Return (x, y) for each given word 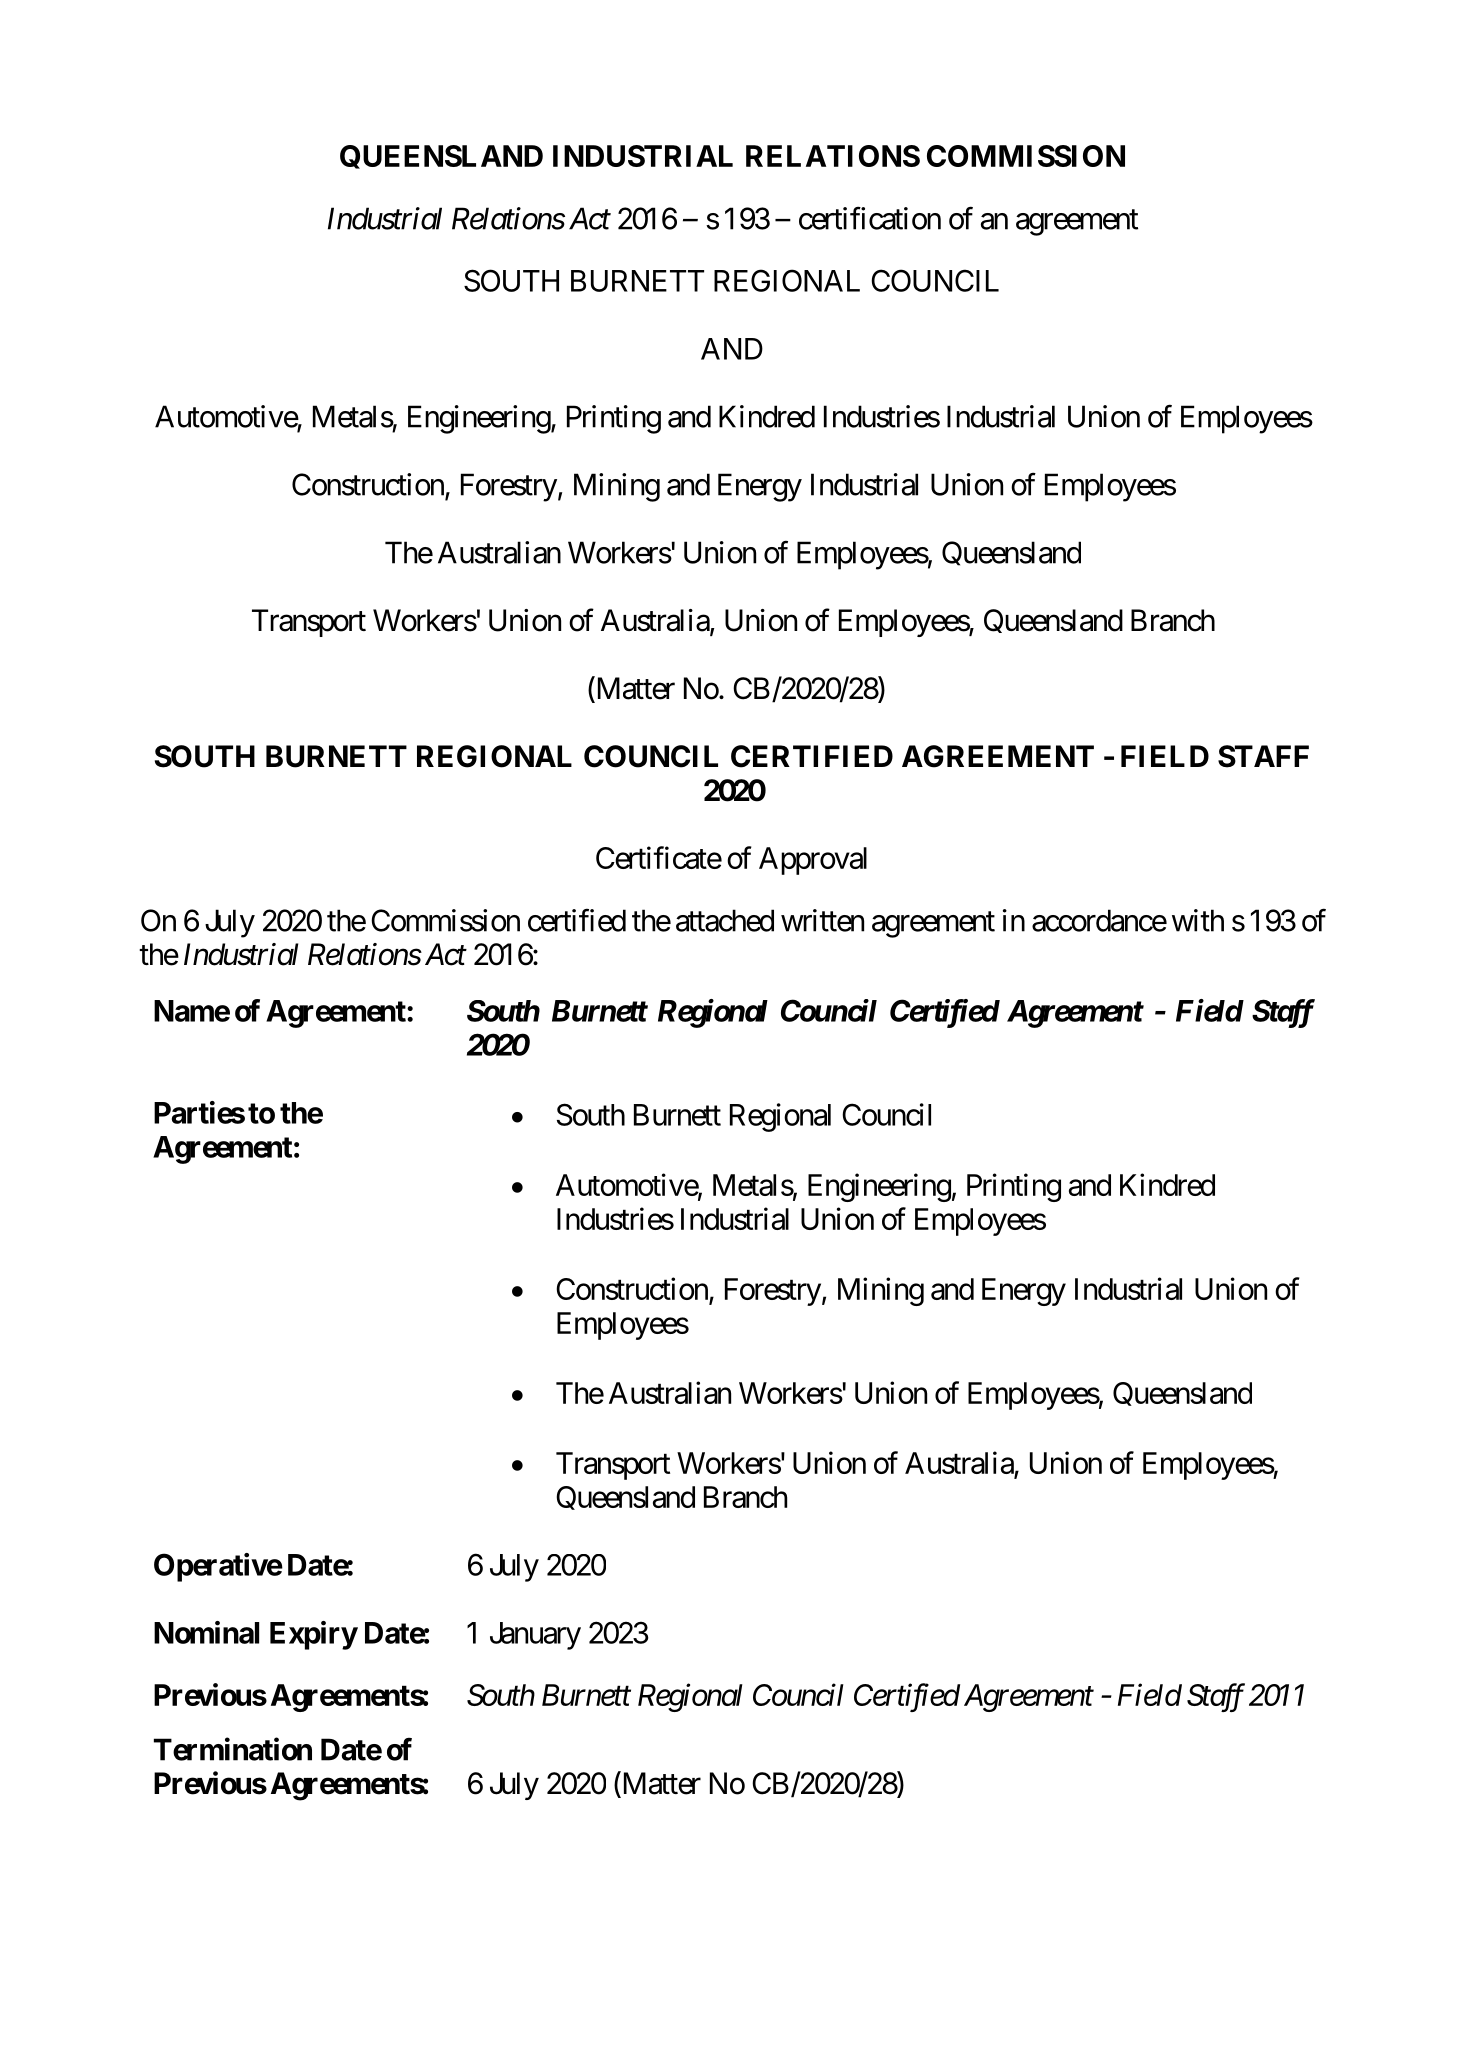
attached (725, 920)
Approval (813, 861)
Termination (233, 1749)
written (822, 920)
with (1198, 920)
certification (870, 218)
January (535, 1636)
